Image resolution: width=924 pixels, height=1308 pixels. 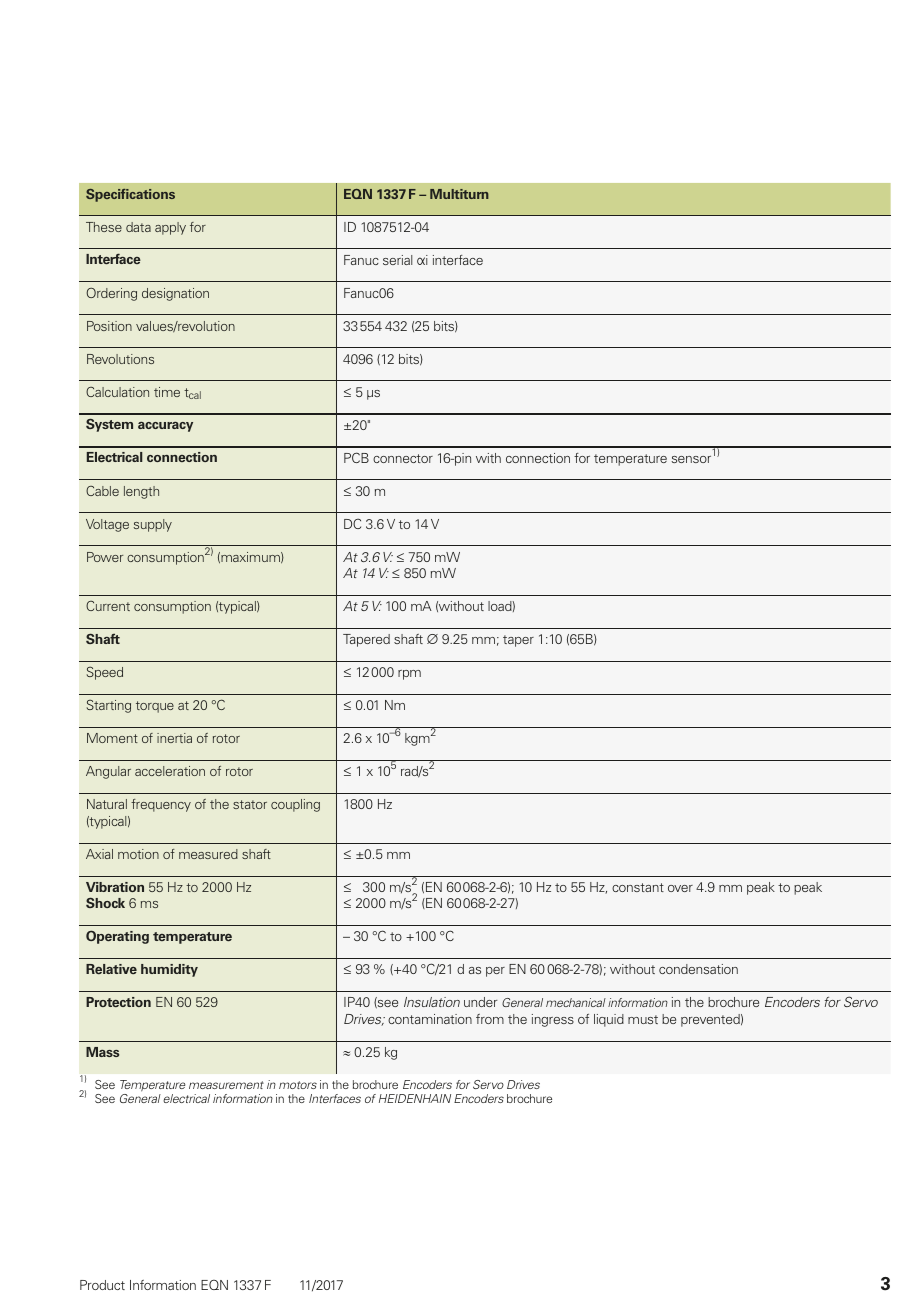 I want to click on motors, so click(x=298, y=1085).
